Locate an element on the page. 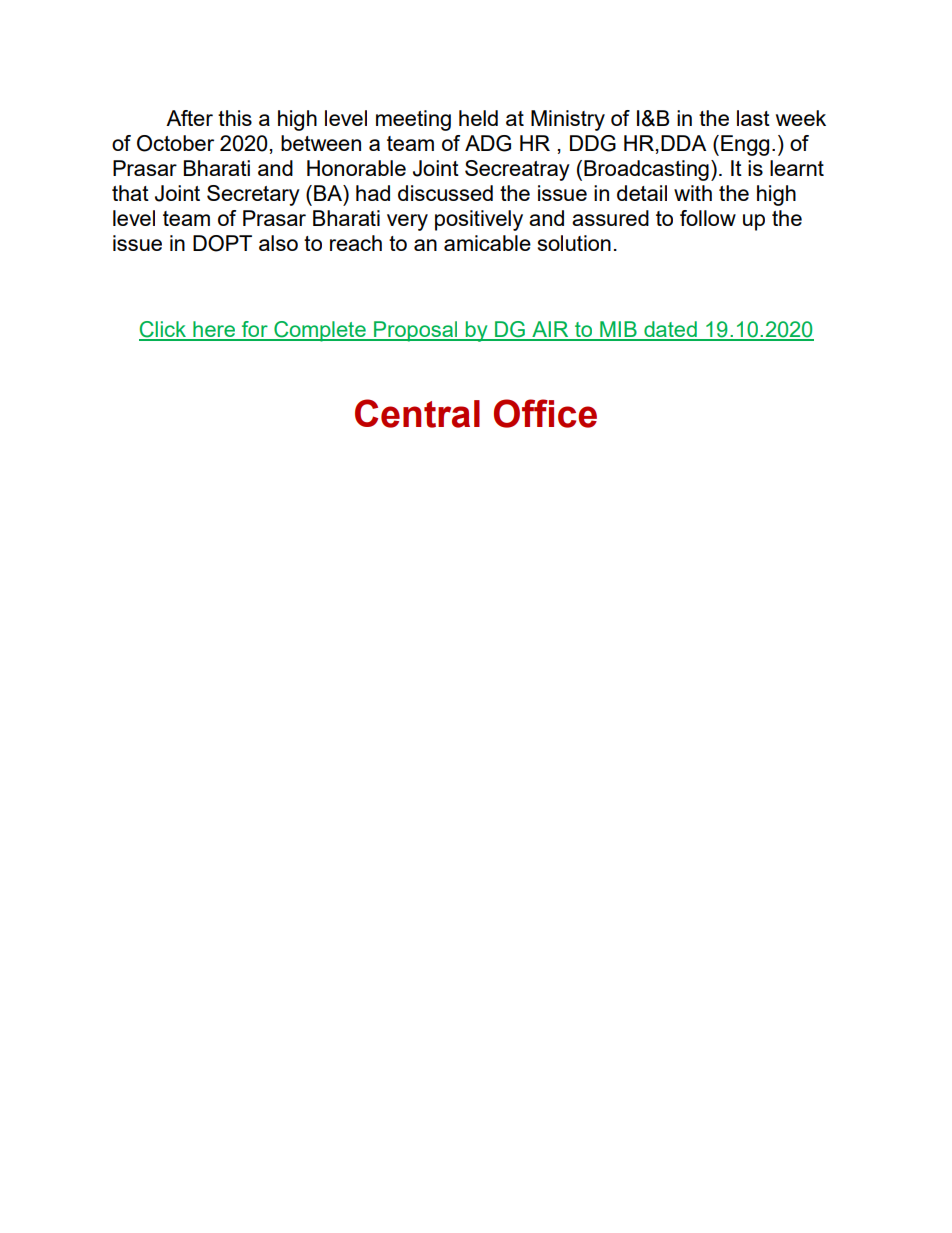 Image resolution: width=952 pixels, height=1233 pixels. Proposal is located at coordinates (416, 331).
